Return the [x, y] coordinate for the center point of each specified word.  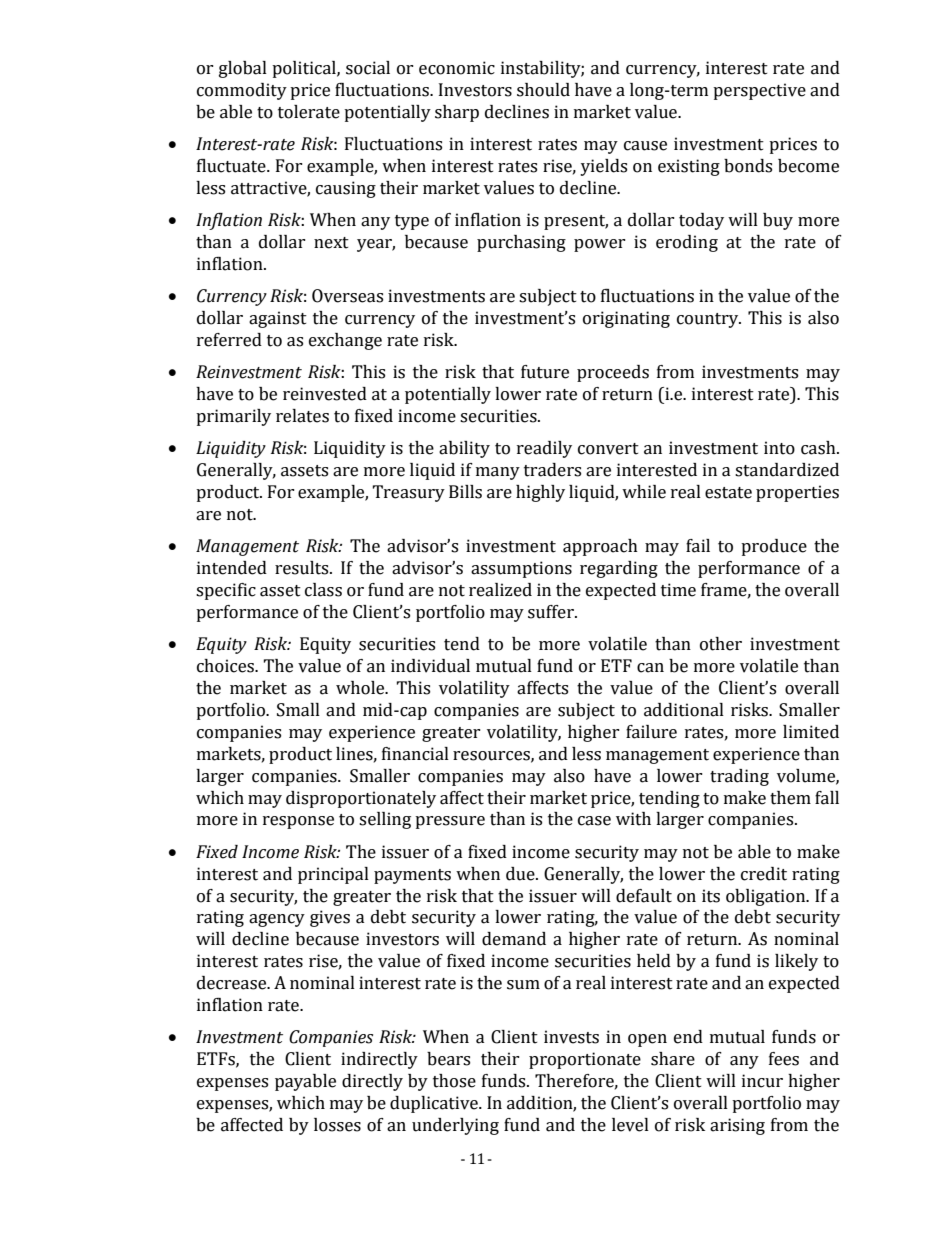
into [779, 448]
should [543, 90]
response [298, 822]
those [454, 1081]
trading [739, 777]
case [594, 821]
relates [302, 416]
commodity [242, 91]
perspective [759, 91]
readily [544, 449]
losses [337, 1125]
